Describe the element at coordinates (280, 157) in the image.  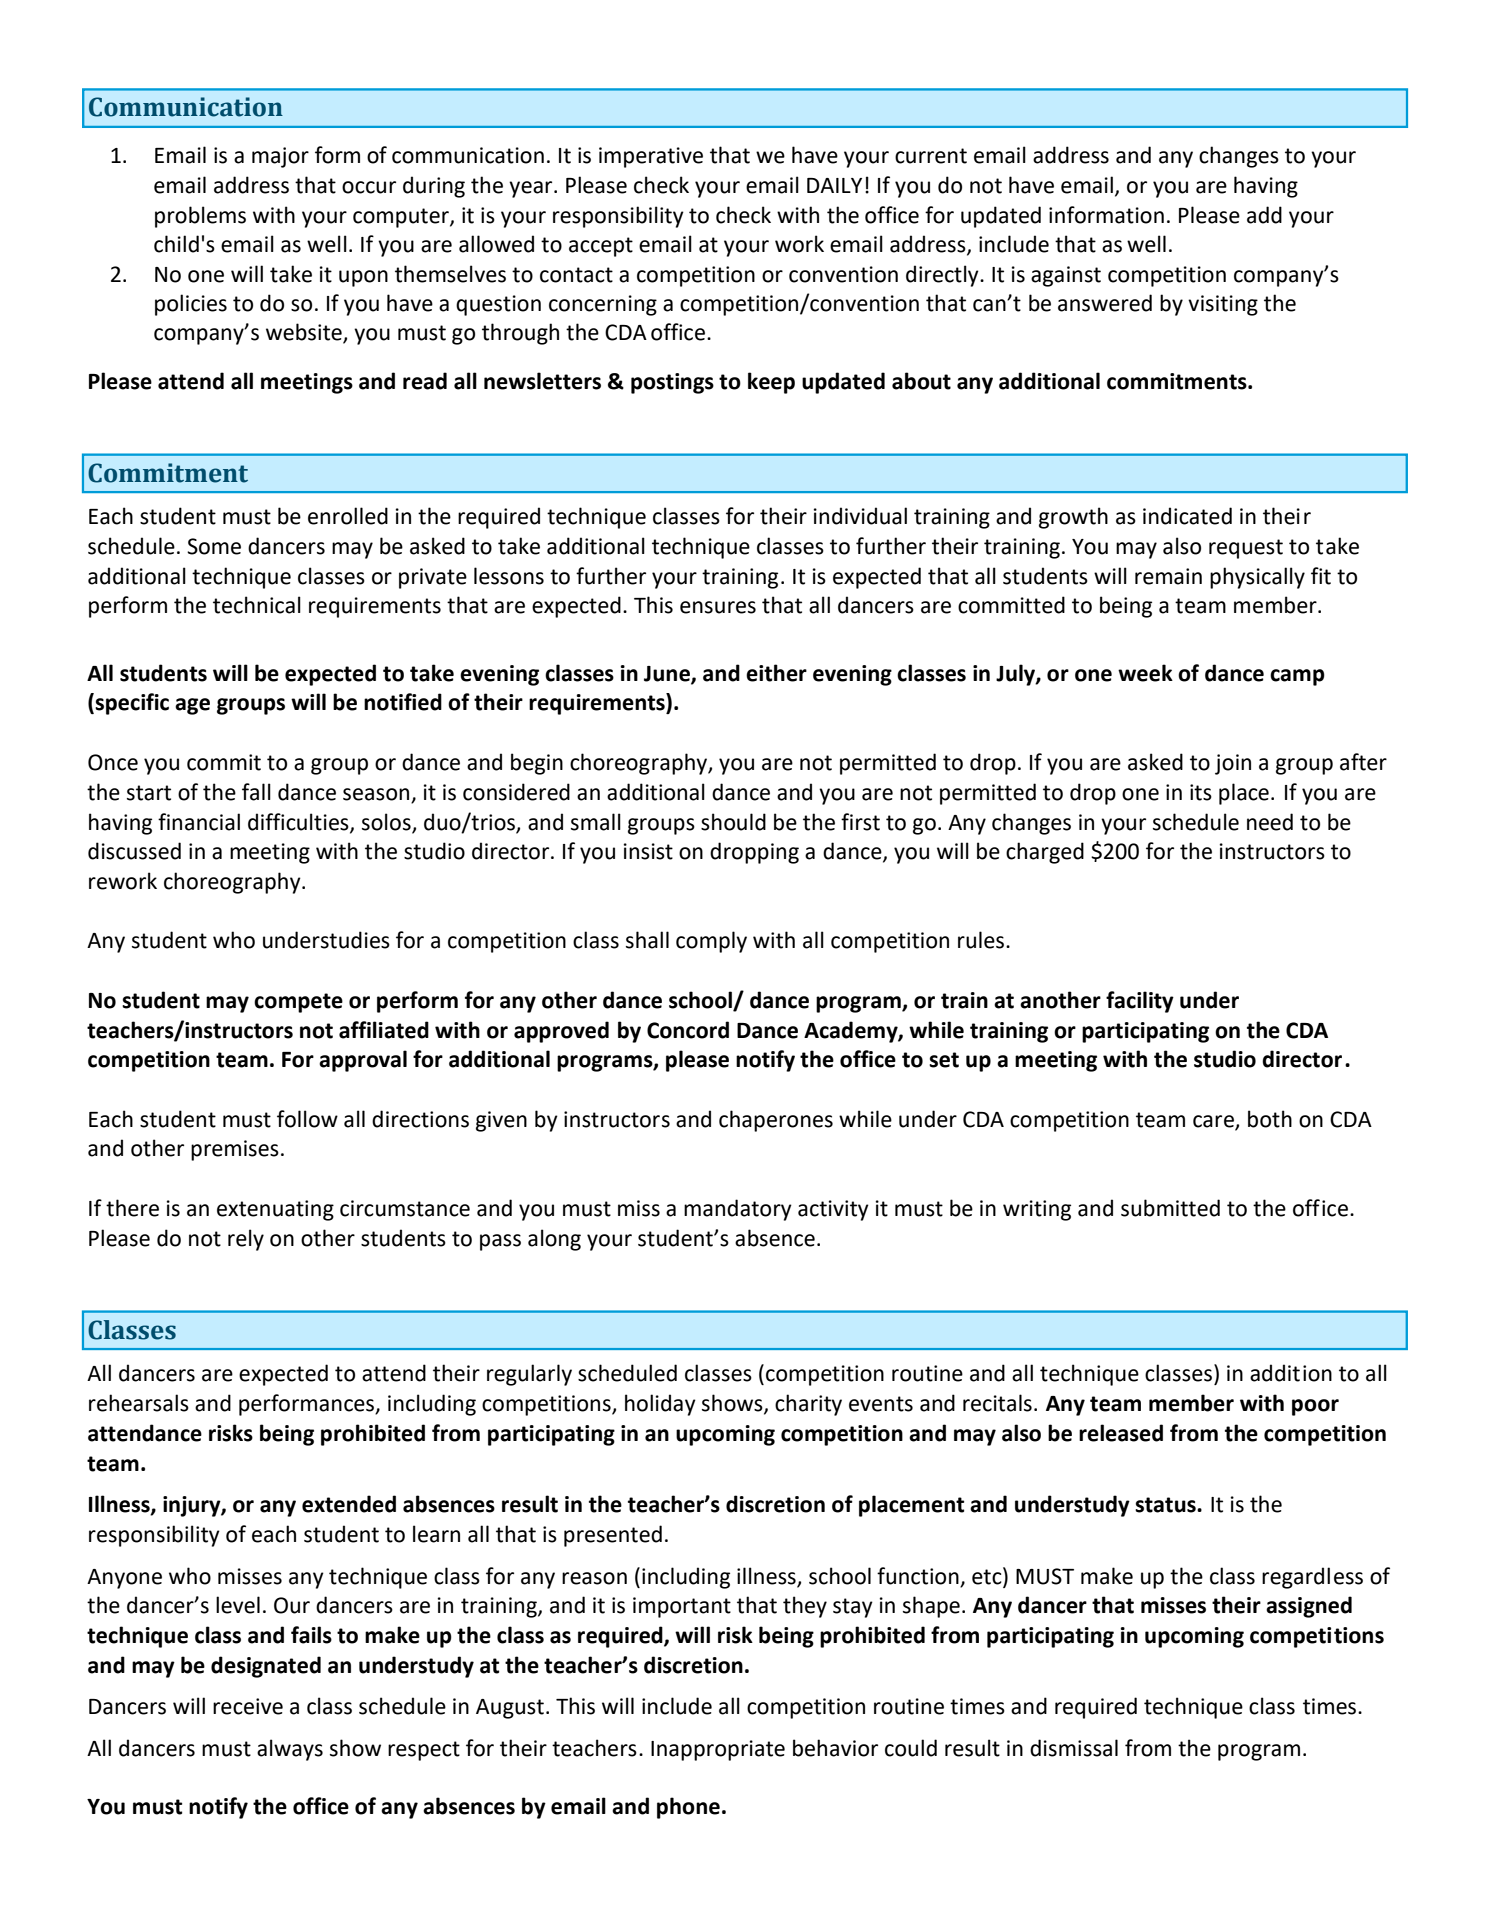
I see `major` at that location.
